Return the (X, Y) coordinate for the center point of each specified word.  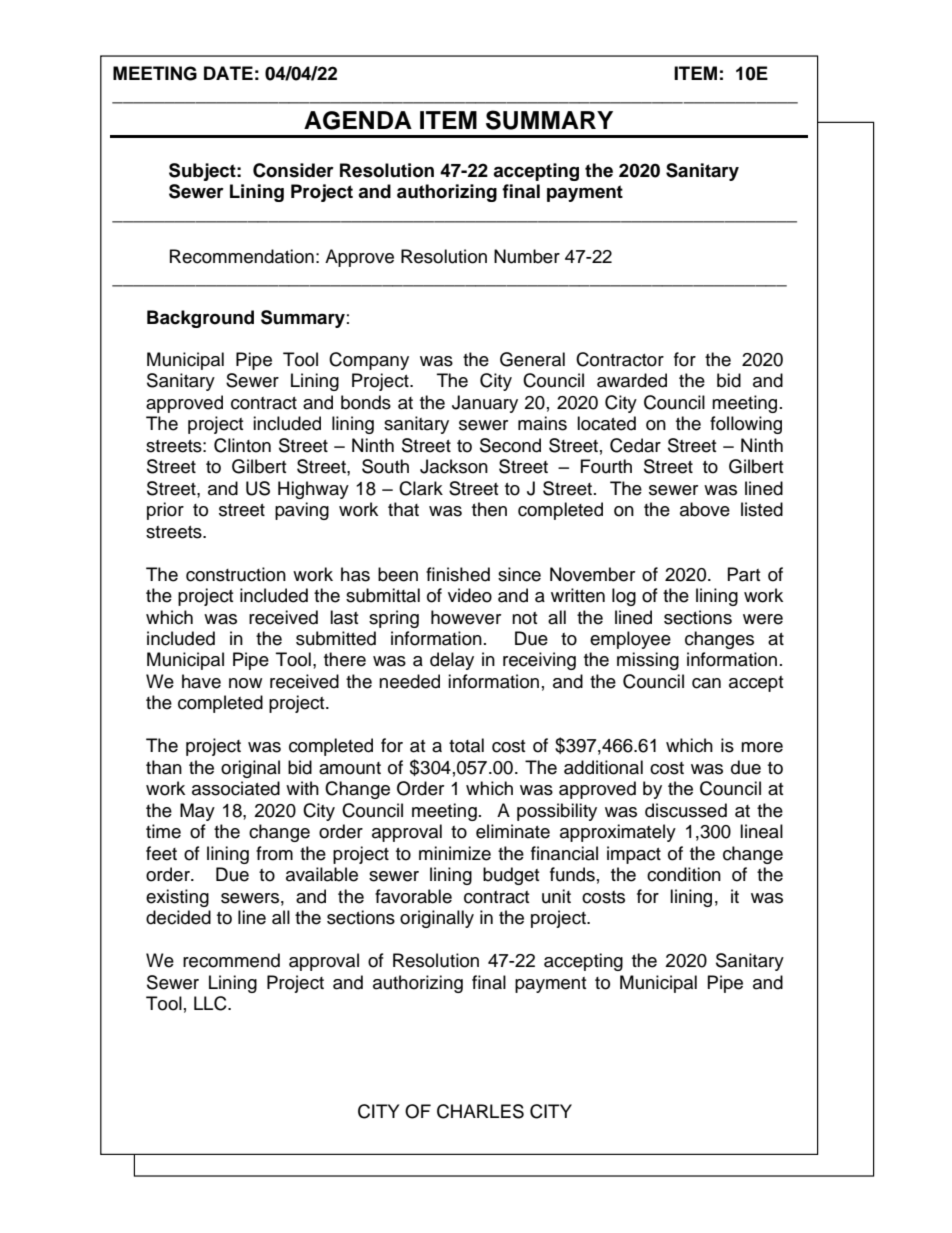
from (274, 853)
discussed (686, 810)
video (470, 595)
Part (744, 574)
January (485, 404)
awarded (632, 380)
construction (236, 574)
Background (200, 319)
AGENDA (358, 120)
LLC (211, 1003)
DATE (228, 73)
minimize (455, 853)
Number (527, 256)
